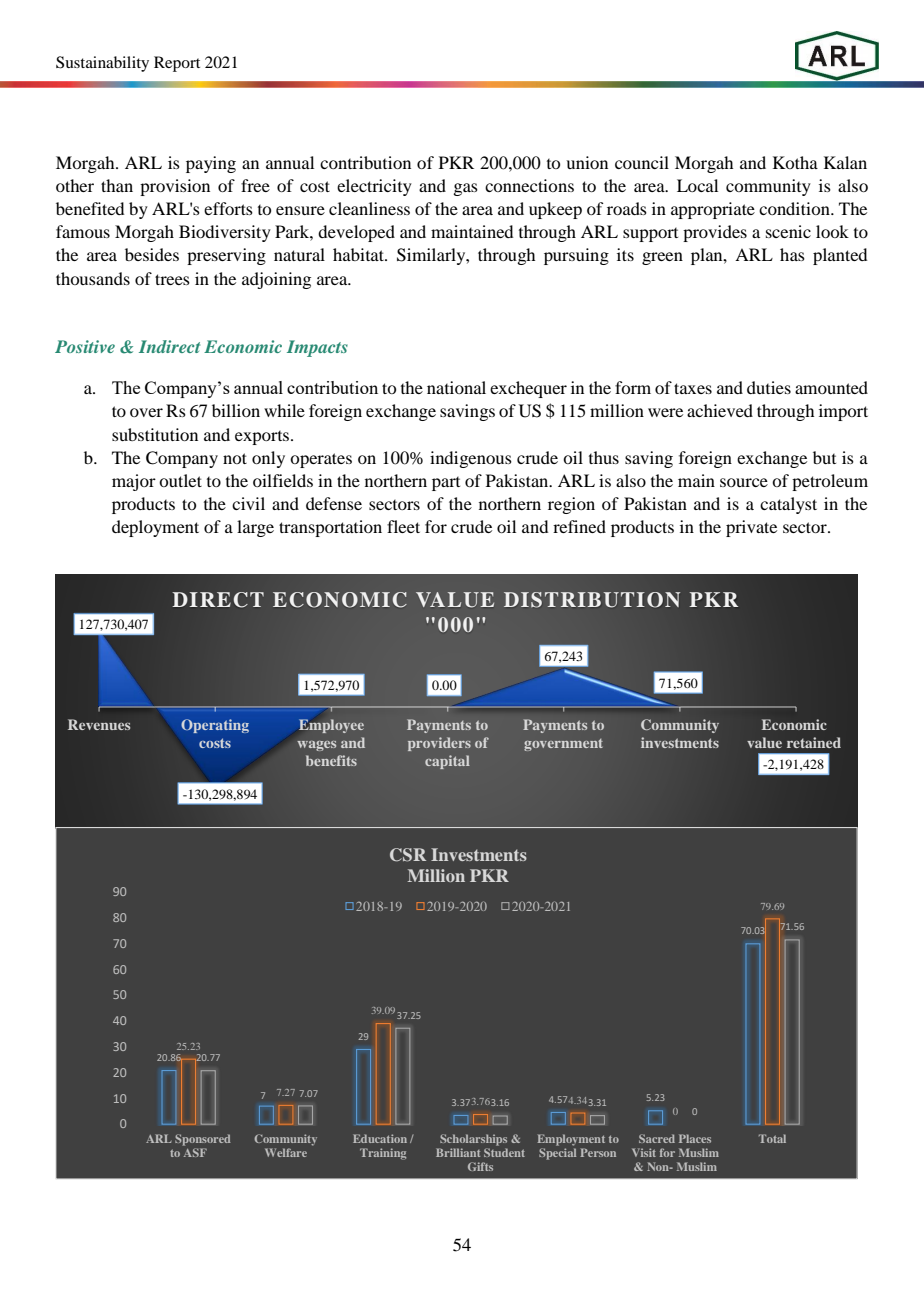  I want to click on Local, so click(697, 185).
